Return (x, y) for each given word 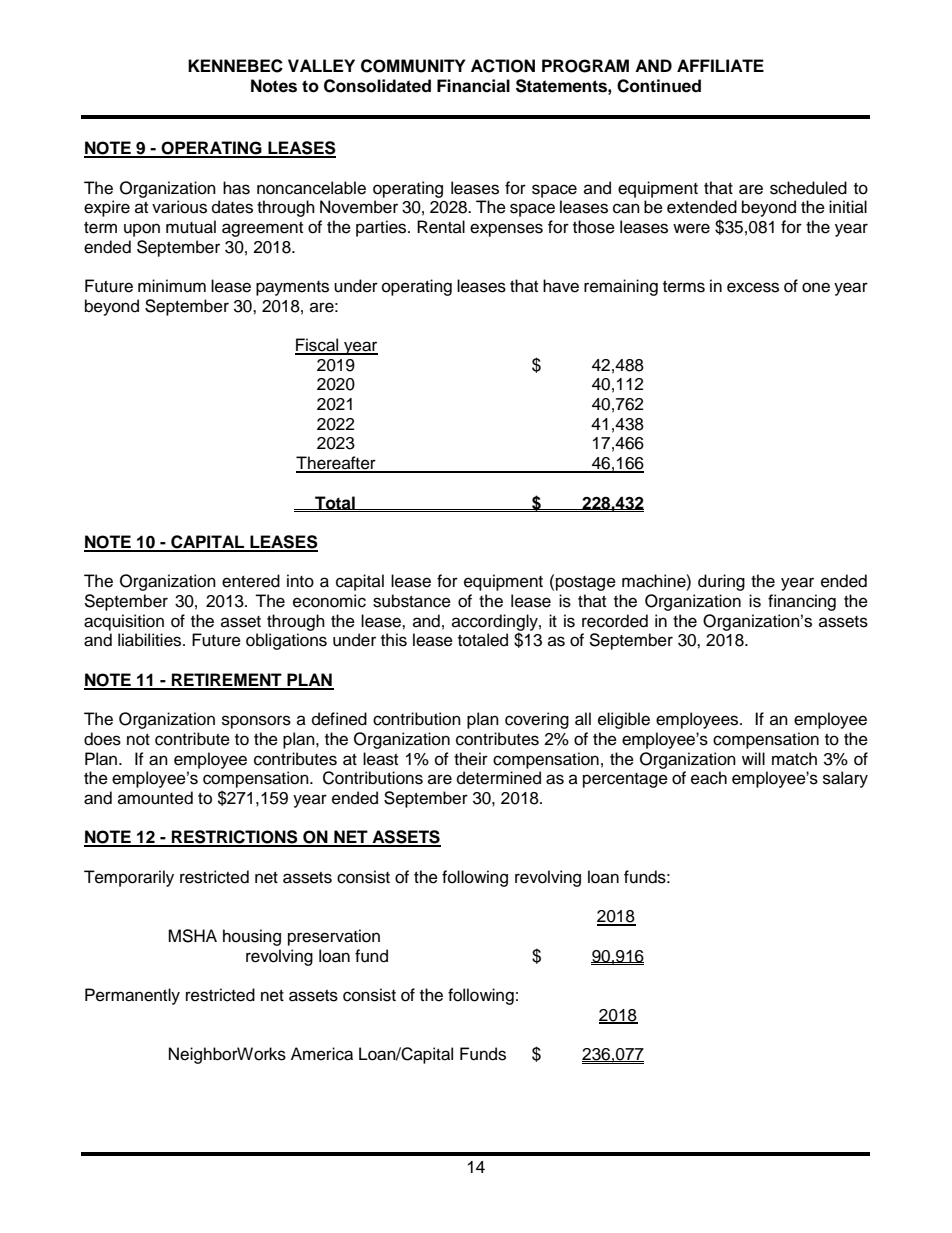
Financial (473, 86)
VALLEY (321, 65)
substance (412, 601)
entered (251, 581)
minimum (172, 286)
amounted (155, 798)
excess (753, 287)
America (322, 1054)
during (721, 582)
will (753, 758)
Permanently (132, 996)
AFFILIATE (720, 65)
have (561, 286)
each (709, 778)
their (471, 759)
